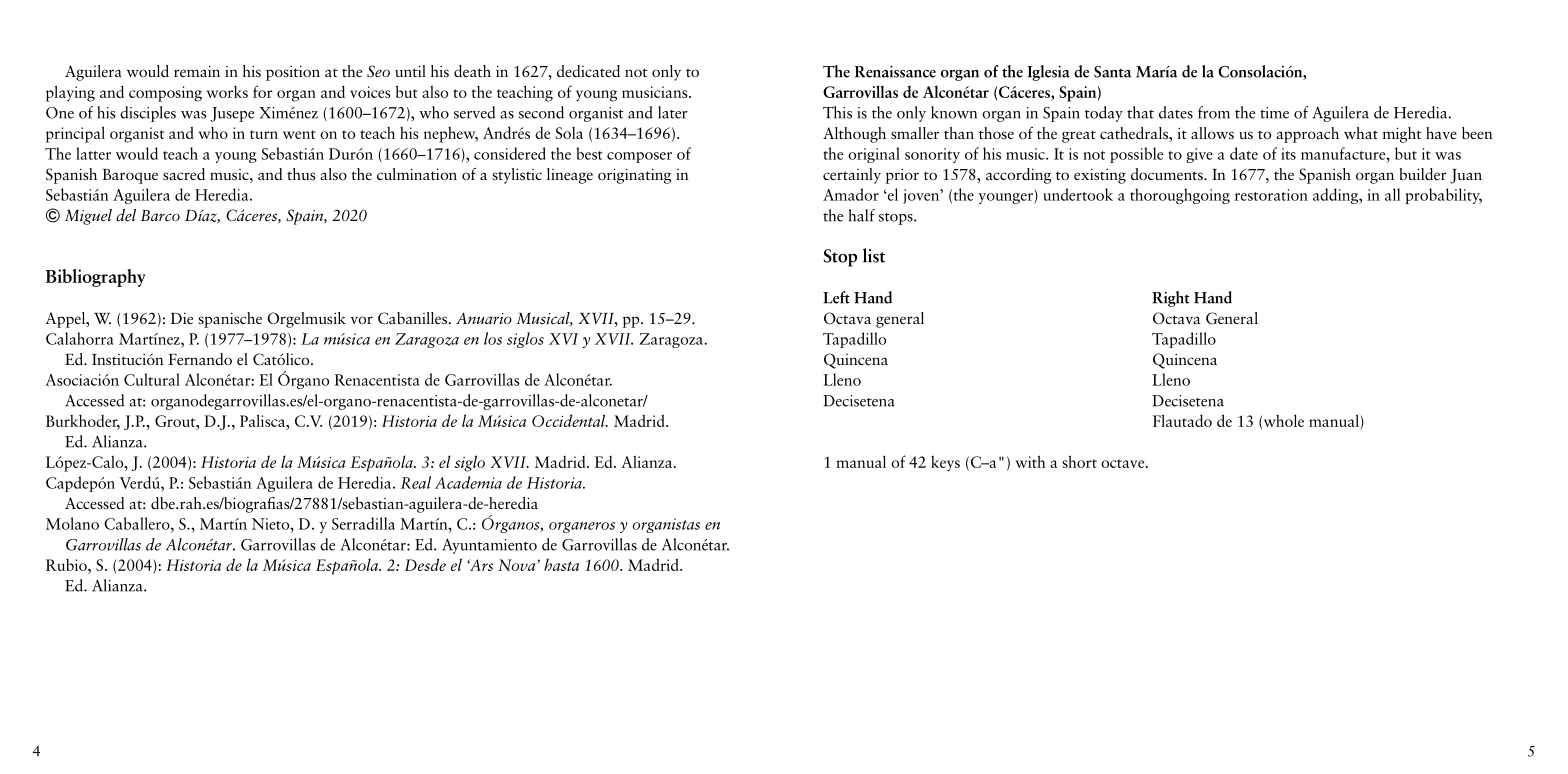 This screenshot has width=1568, height=774. Describe the element at coordinates (561, 564) in the screenshot. I see `hasta` at that location.
